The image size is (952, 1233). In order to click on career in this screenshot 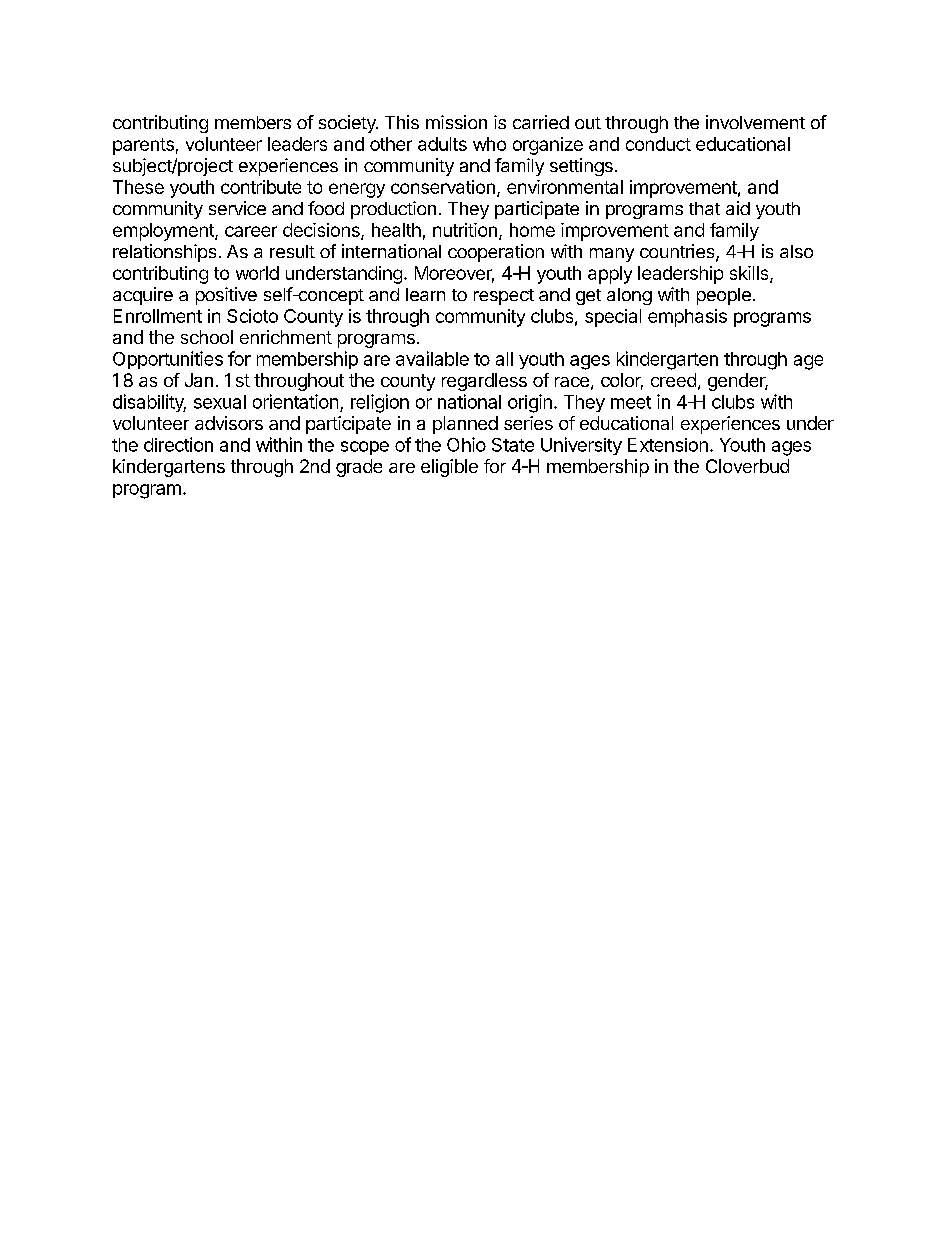, I will do `click(251, 231)`.
